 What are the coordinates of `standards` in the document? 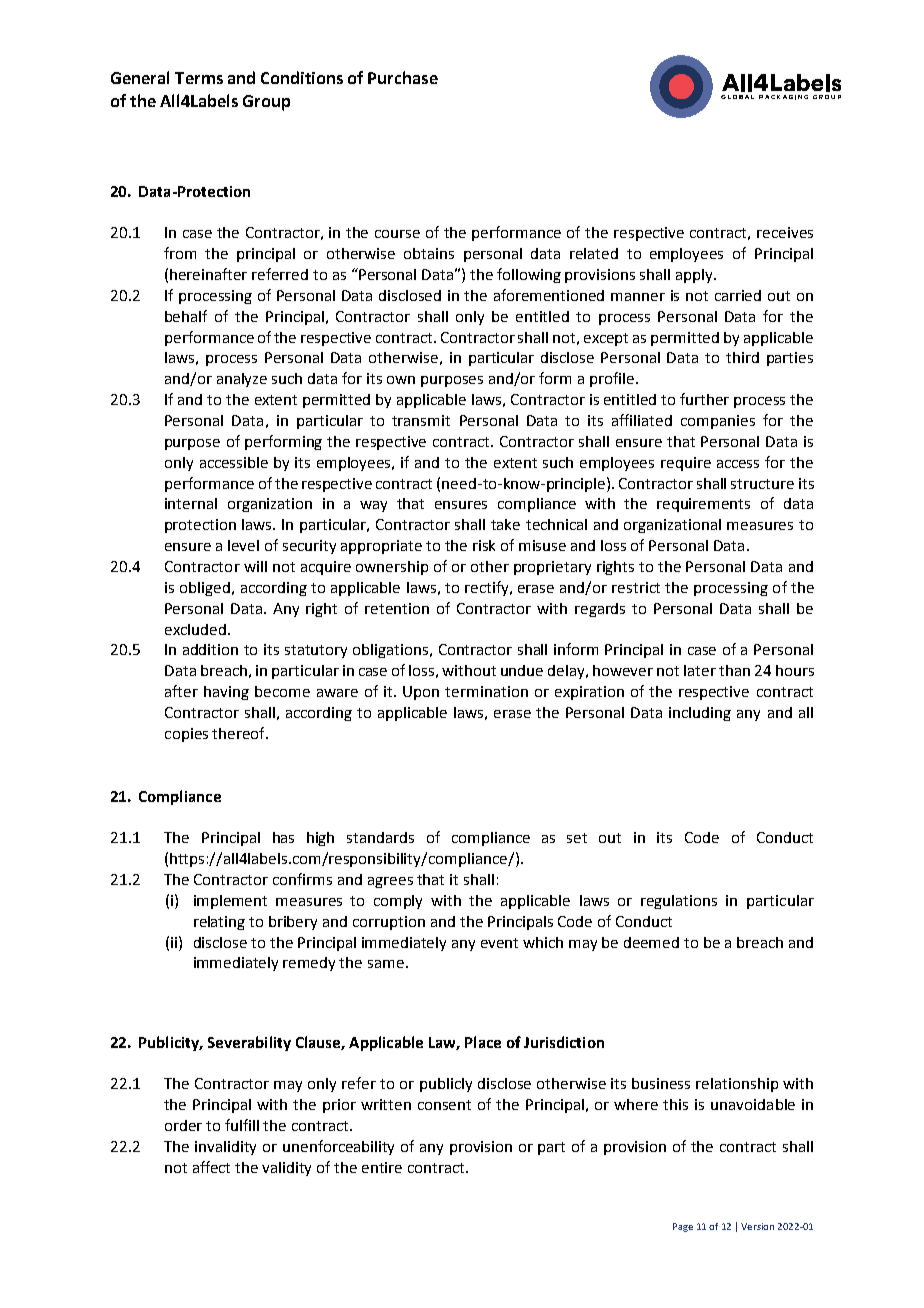 It's located at (380, 837).
